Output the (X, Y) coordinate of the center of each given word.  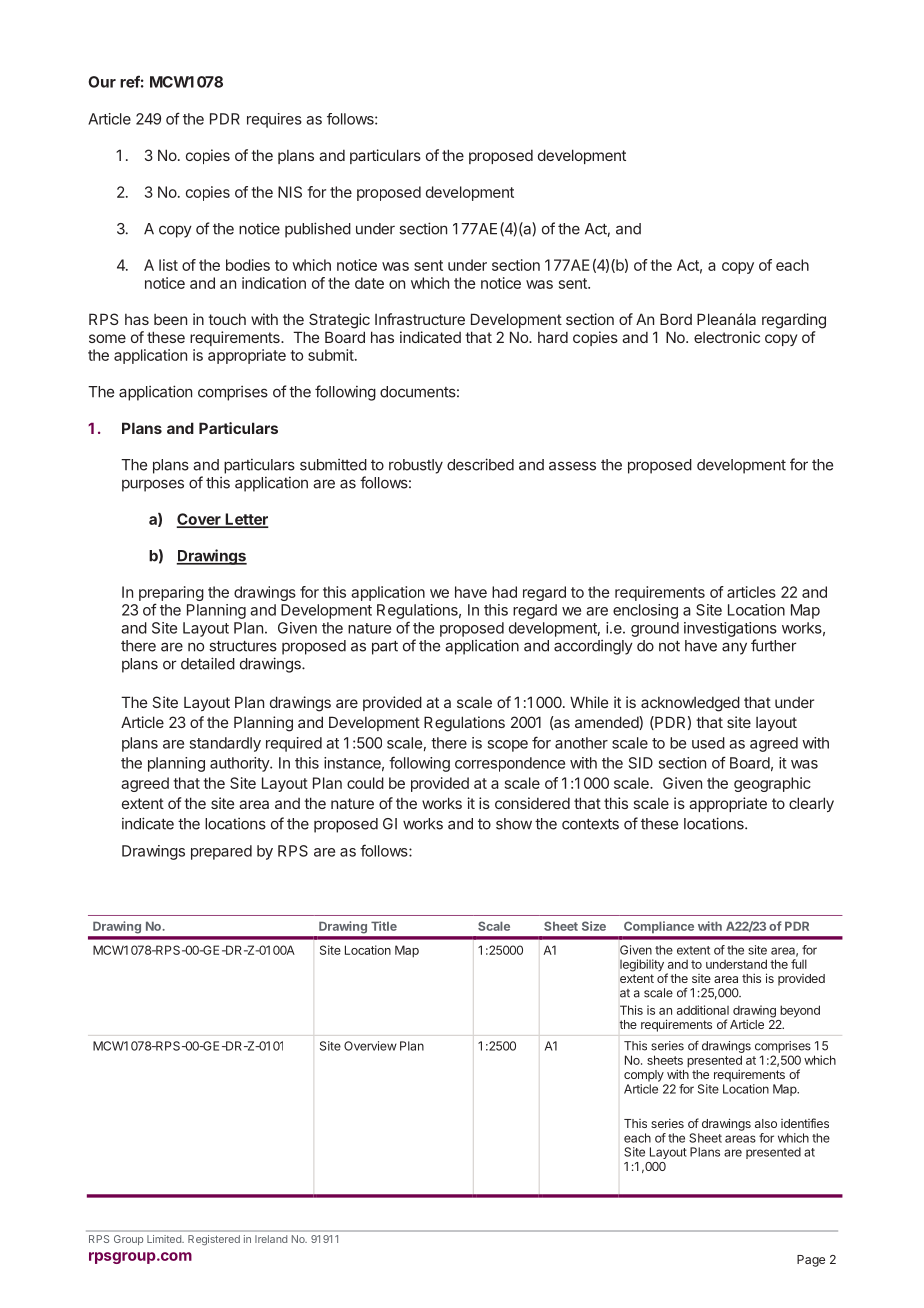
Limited (165, 1239)
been (170, 319)
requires (274, 120)
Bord (676, 319)
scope (508, 746)
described (480, 464)
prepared (221, 852)
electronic (727, 337)
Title (384, 926)
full (799, 964)
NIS (290, 192)
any (734, 648)
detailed (208, 663)
